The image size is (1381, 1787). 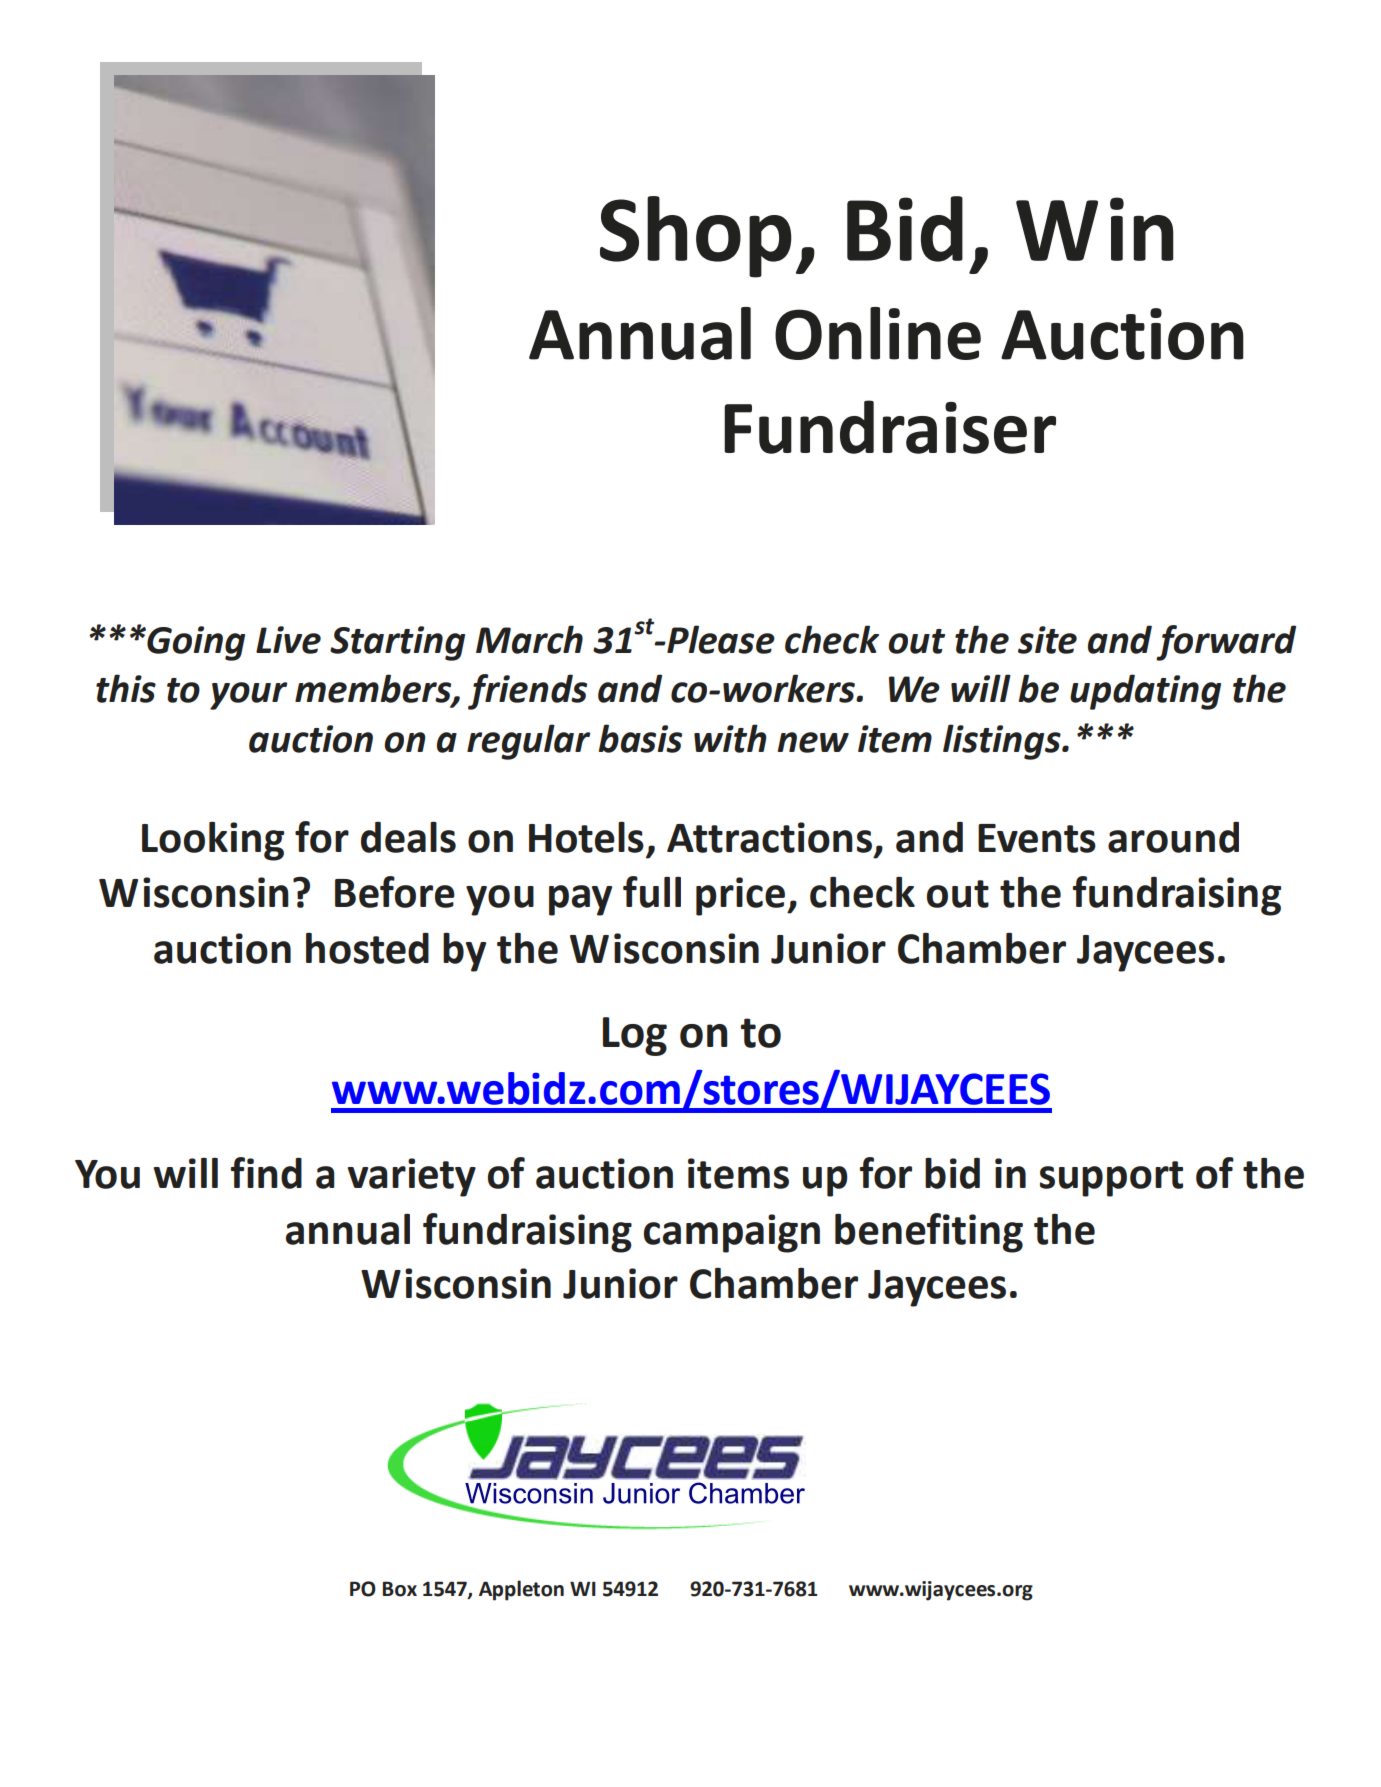 What do you see at coordinates (929, 1233) in the screenshot?
I see `benefiting` at bounding box center [929, 1233].
